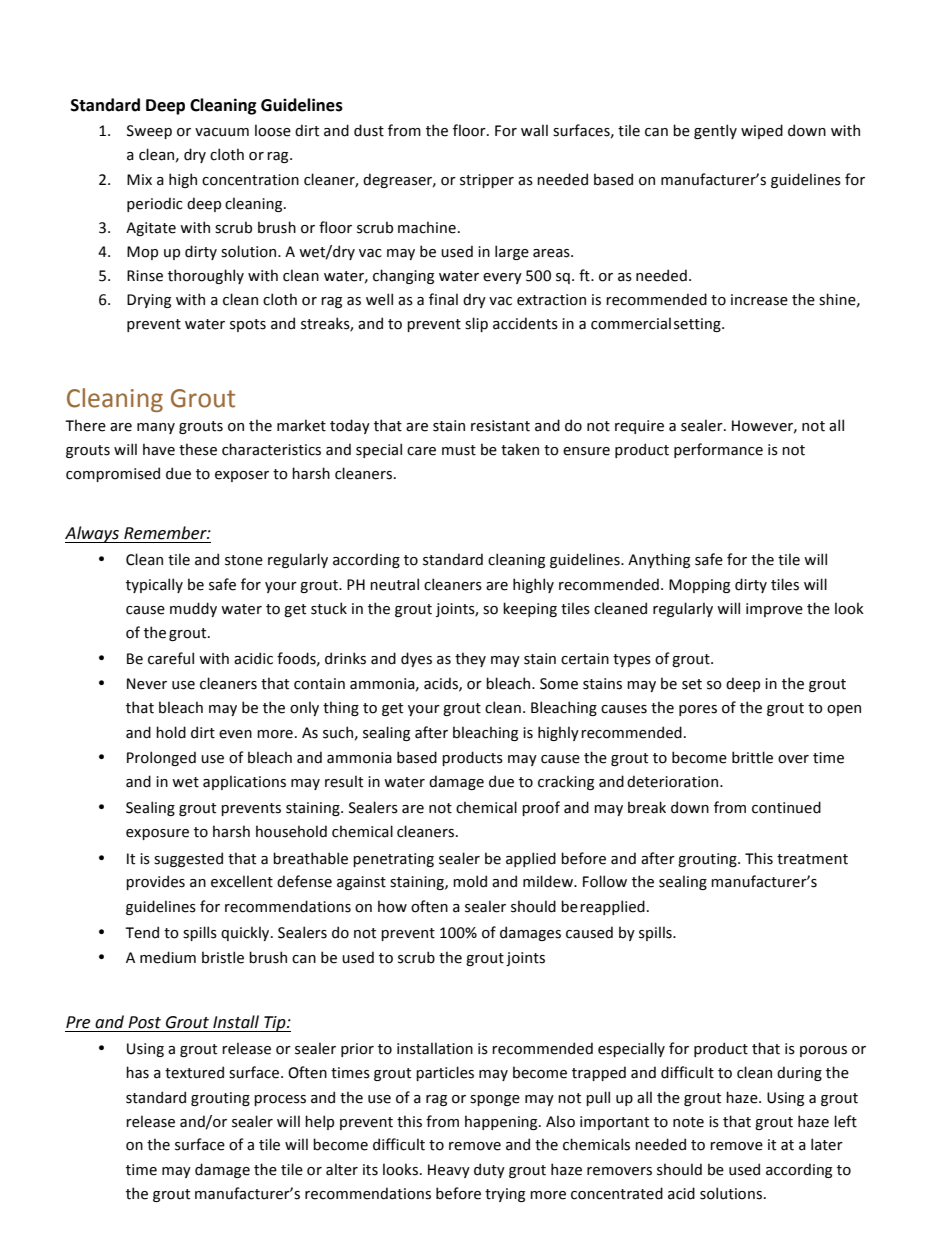 This image has width=952, height=1233. I want to click on wiped, so click(762, 131).
